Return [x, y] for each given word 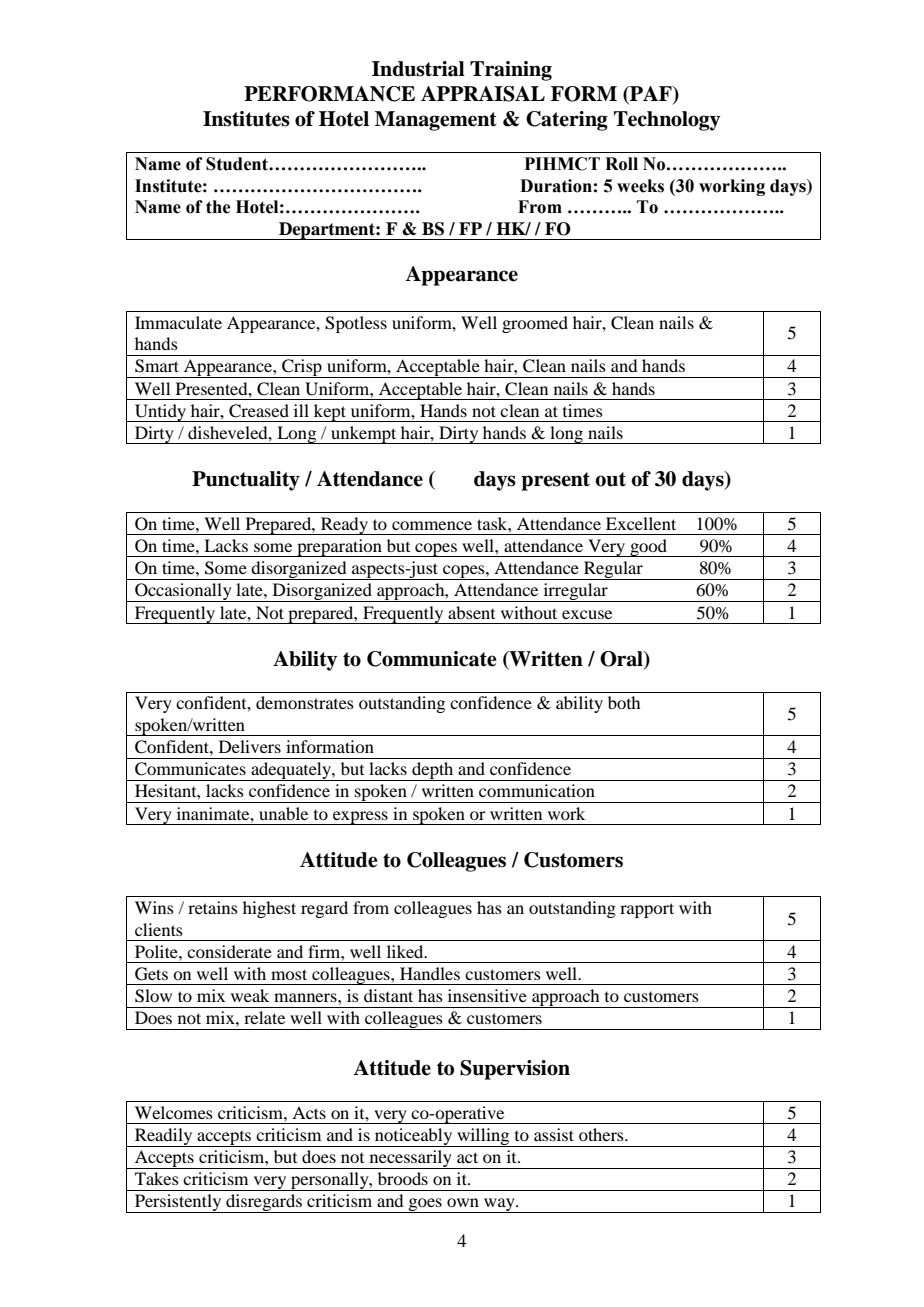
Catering [567, 121]
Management [436, 121]
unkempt [364, 435]
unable [283, 813]
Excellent [641, 523]
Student [238, 164]
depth [433, 771]
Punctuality [246, 481]
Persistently [178, 1203]
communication [537, 790]
